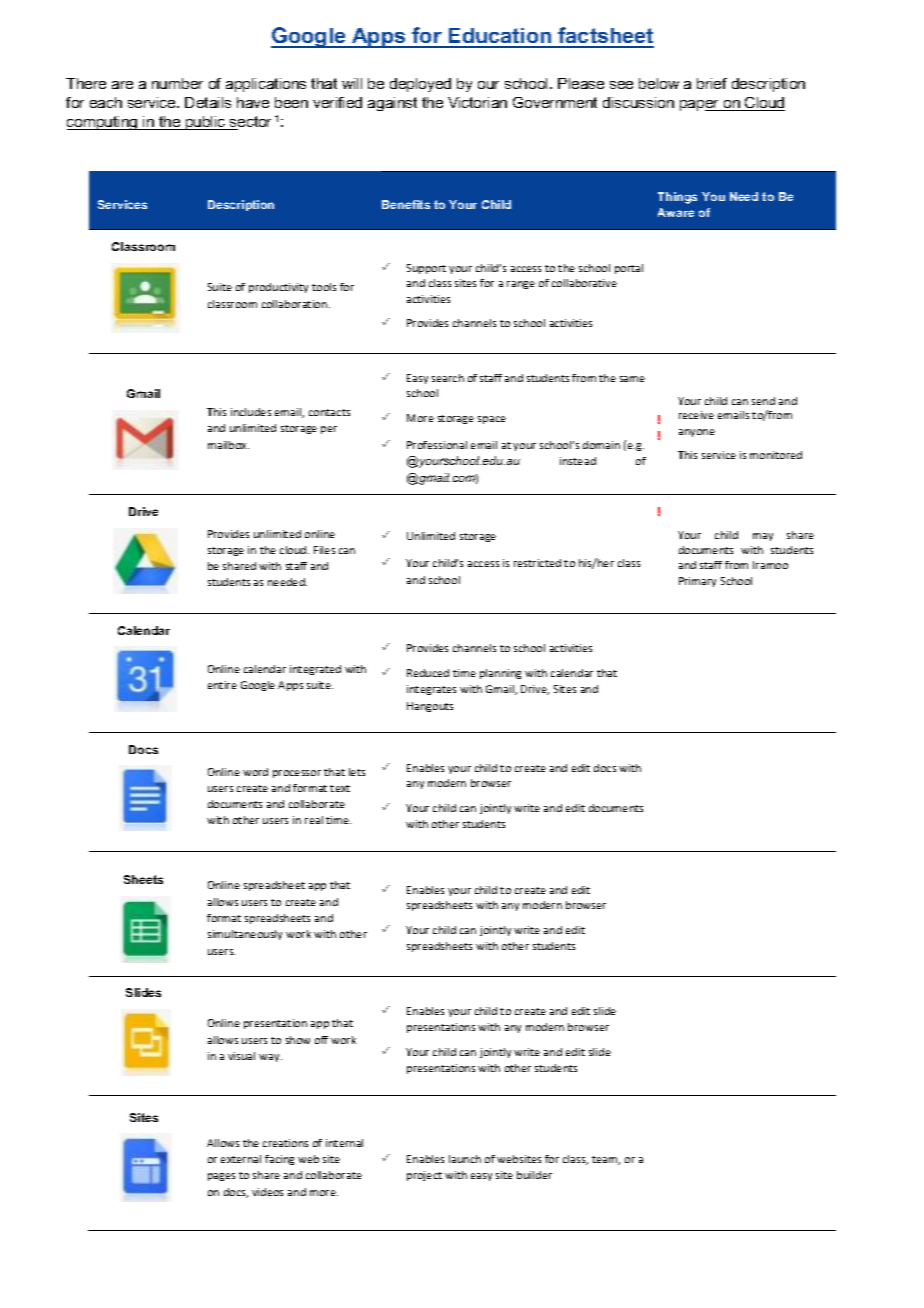 The width and height of the screenshot is (924, 1308). I want to click on simultaneously, so click(245, 935).
